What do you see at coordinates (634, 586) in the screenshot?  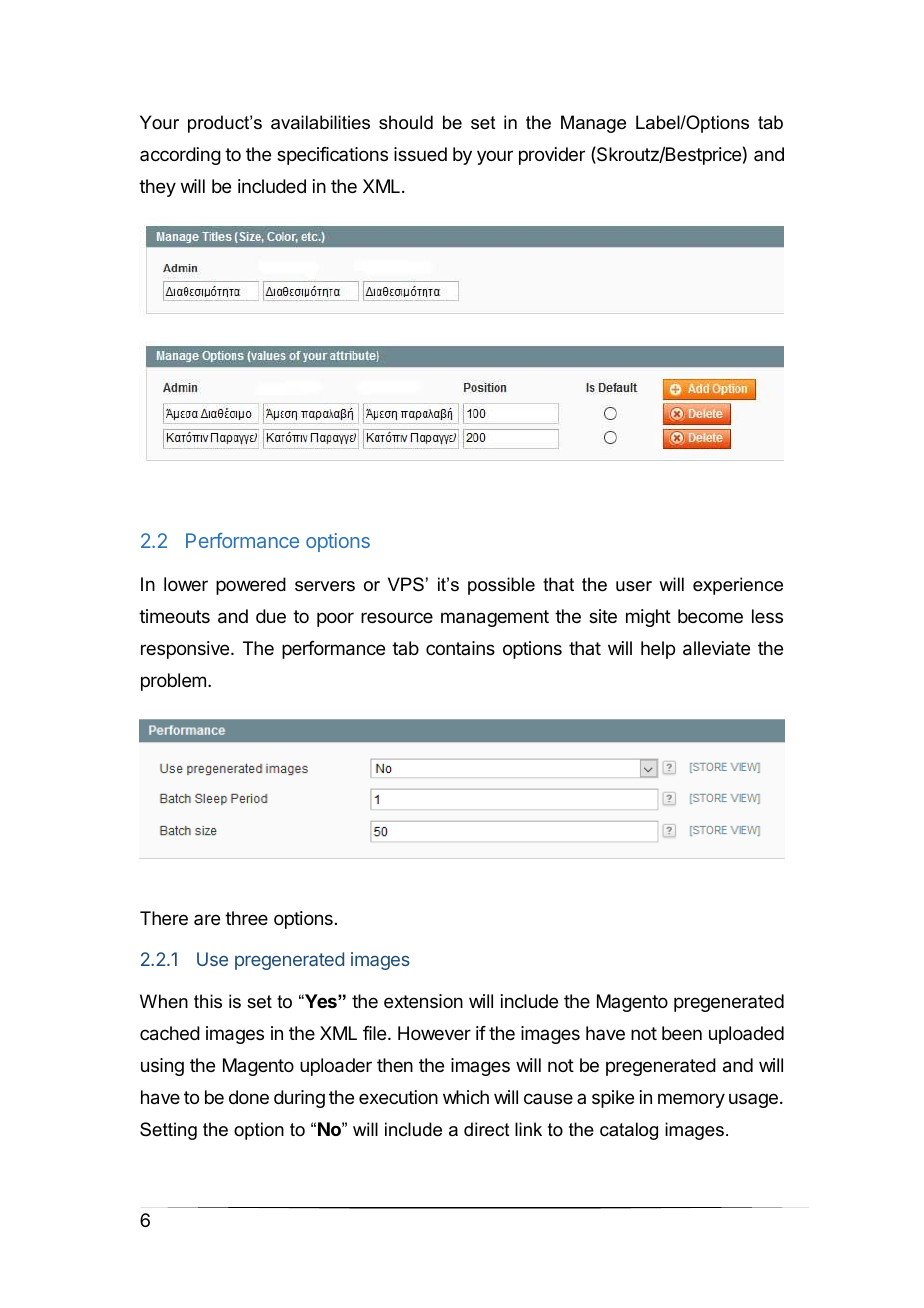 I see `user` at bounding box center [634, 586].
